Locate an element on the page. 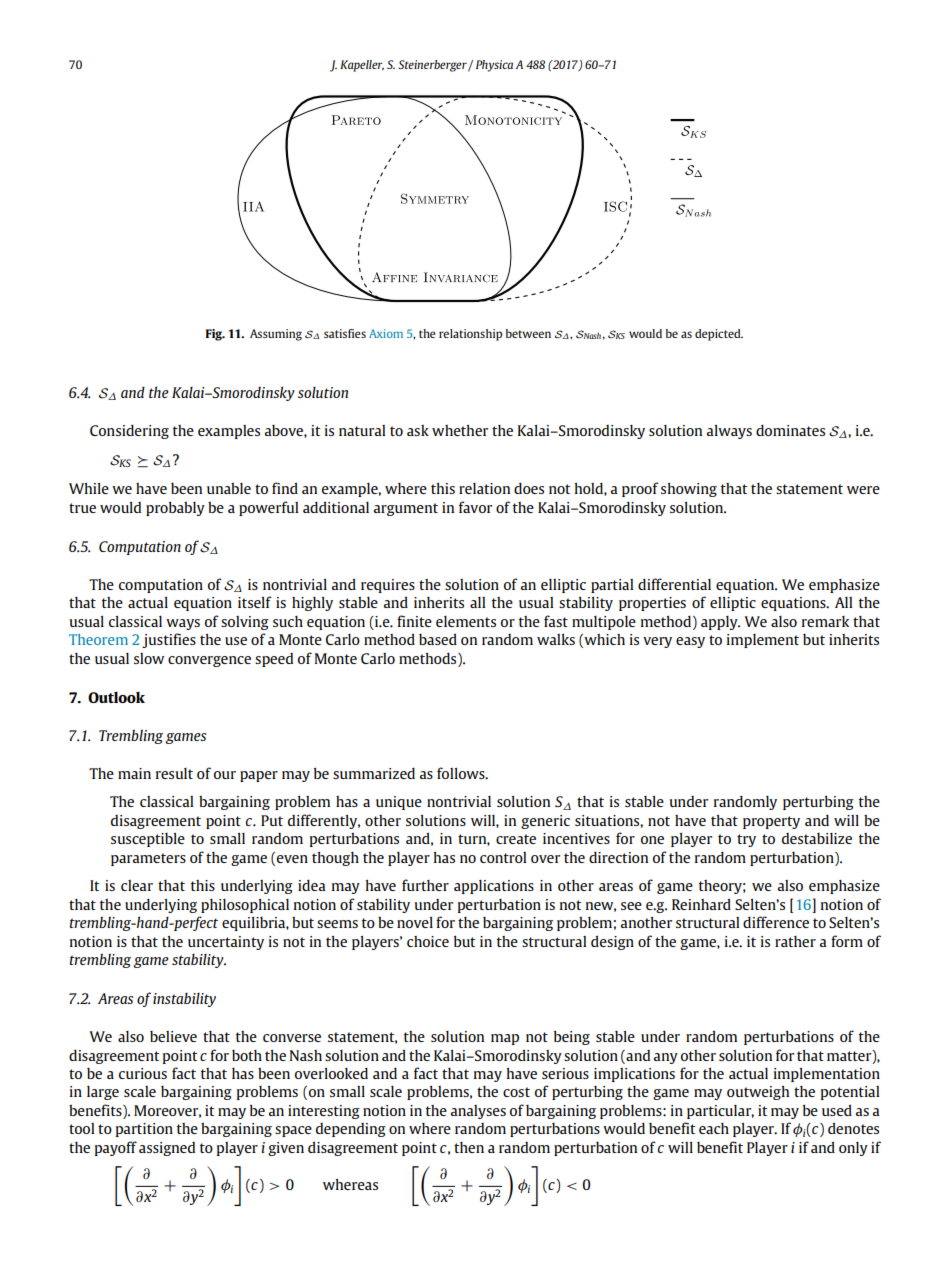 This document has width=944, height=1288. Fig is located at coordinates (215, 335).
